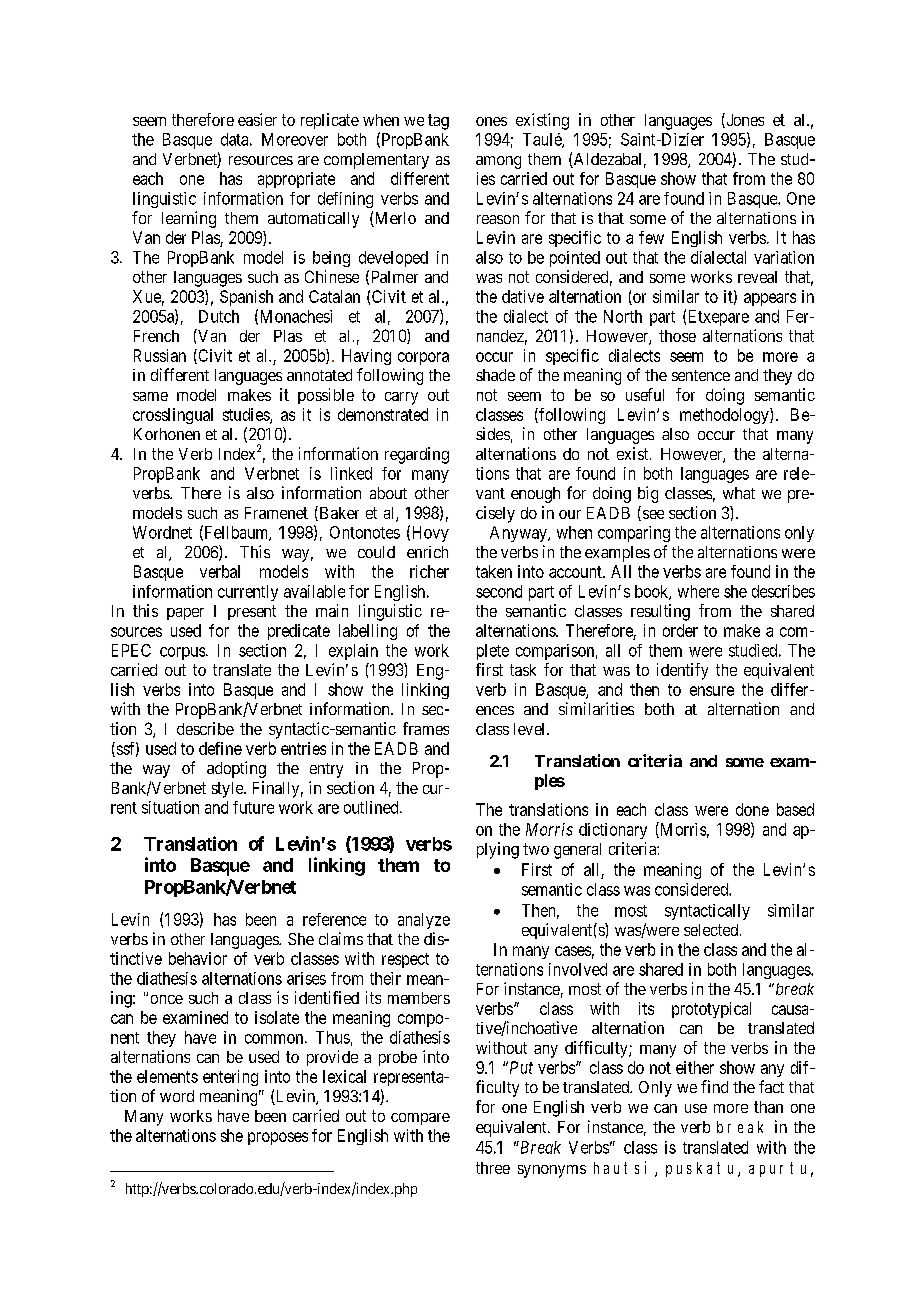 Image resolution: width=924 pixels, height=1308 pixels. I want to click on entering, so click(230, 1078).
